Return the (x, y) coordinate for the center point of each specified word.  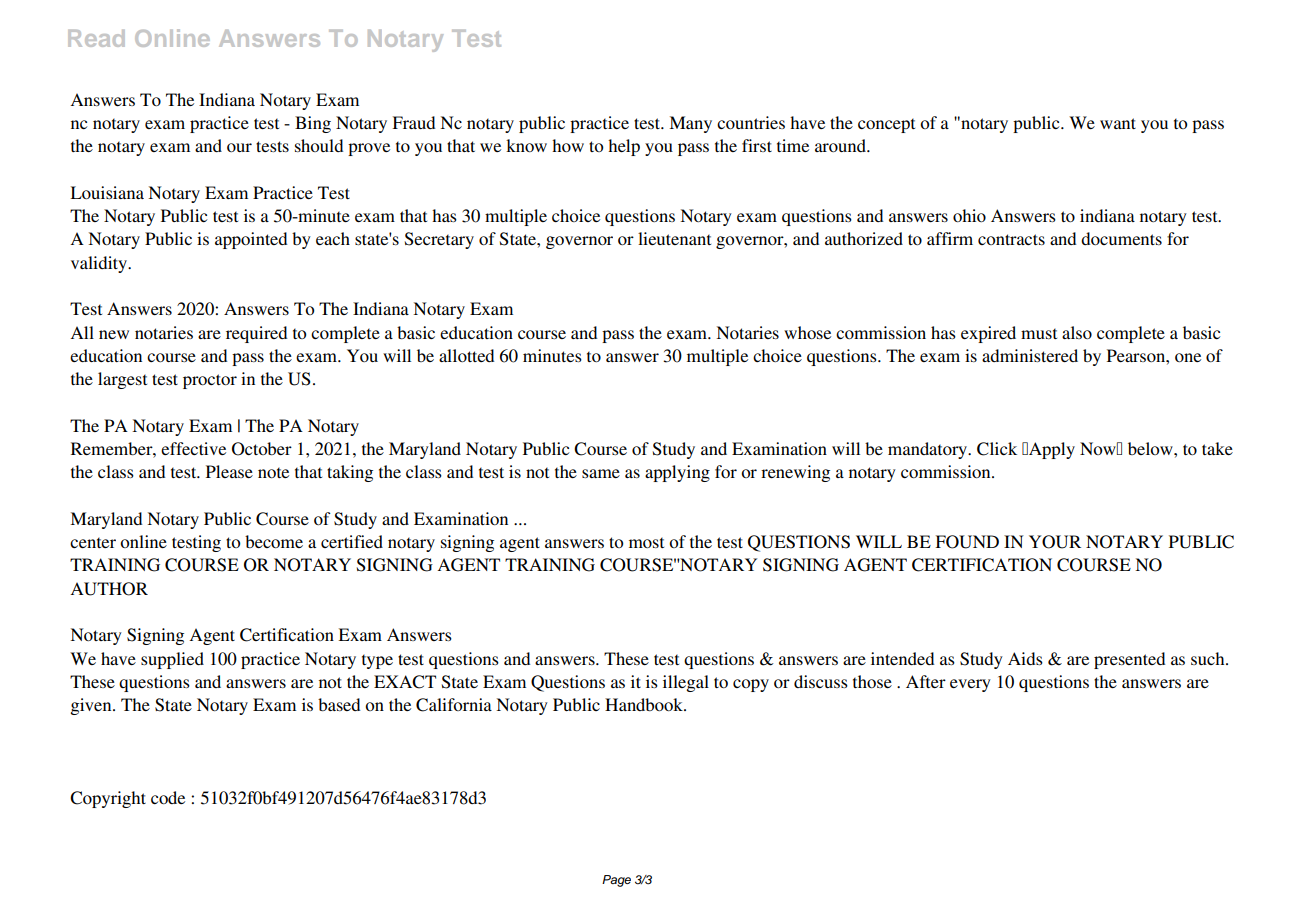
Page (616, 881)
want (1118, 123)
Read (96, 38)
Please (229, 471)
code (168, 797)
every (970, 685)
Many (690, 124)
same (601, 473)
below (1151, 448)
